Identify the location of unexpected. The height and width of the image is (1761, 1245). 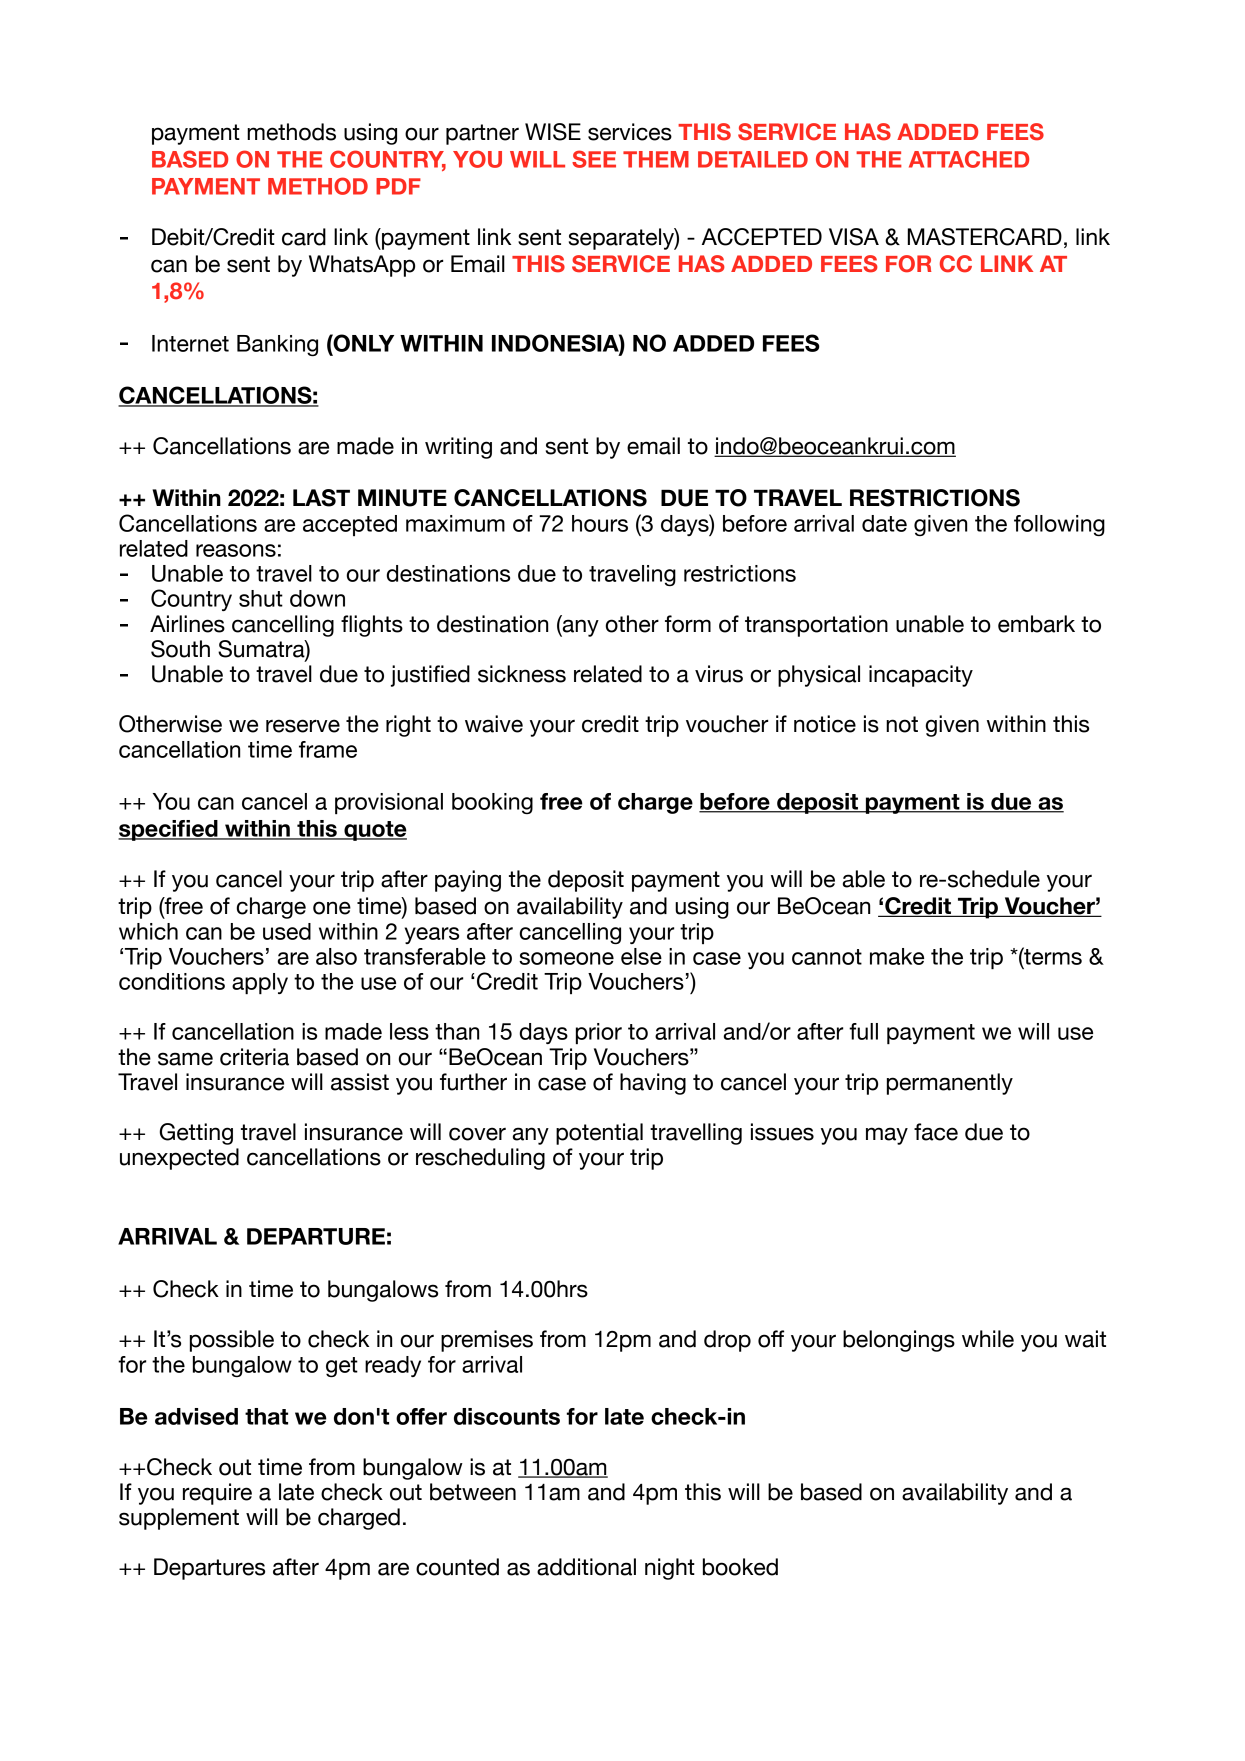
(179, 1159).
